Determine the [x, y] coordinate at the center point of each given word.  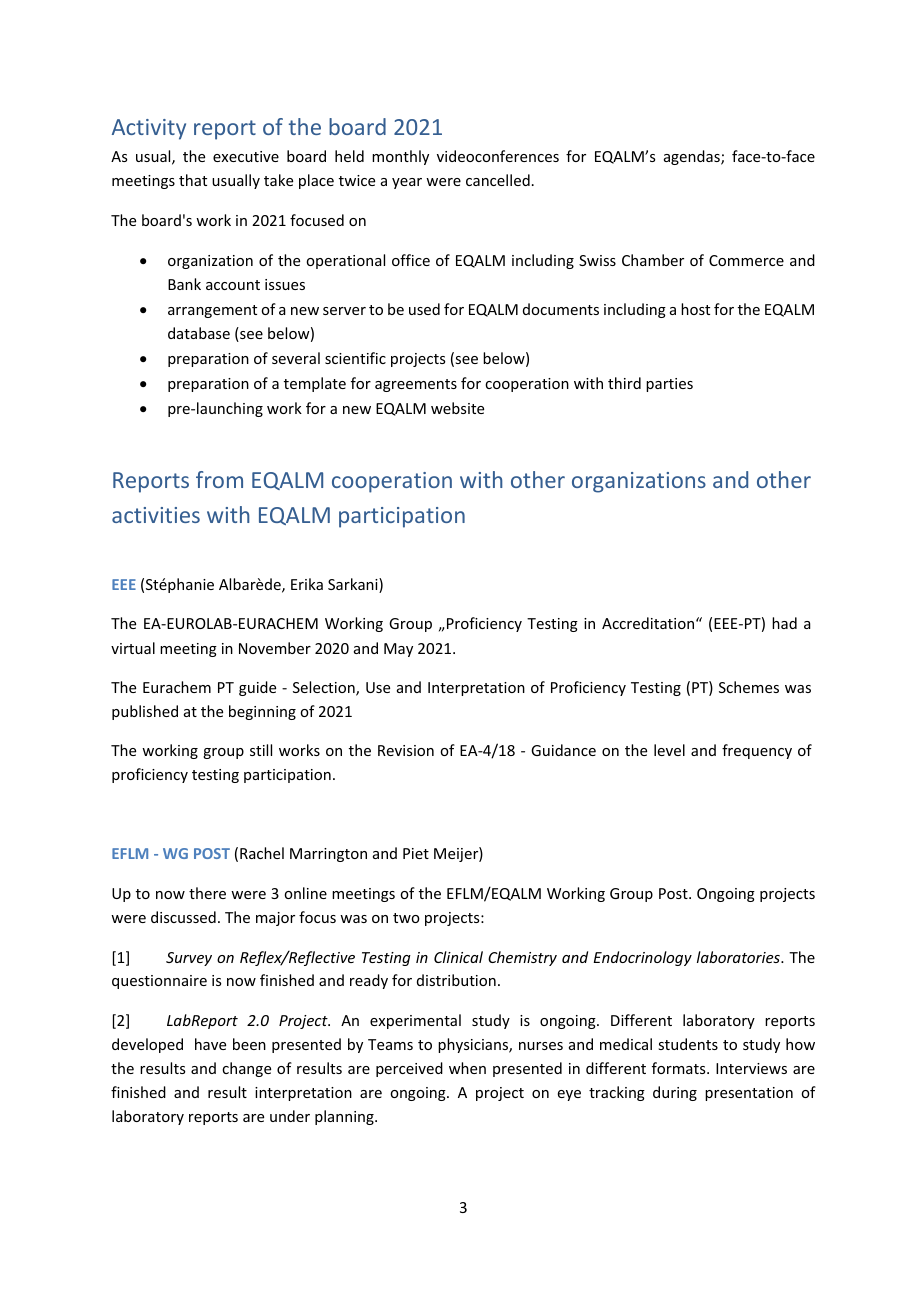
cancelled [498, 180]
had [784, 623]
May [398, 650]
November [275, 648]
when [467, 1068]
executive [246, 156]
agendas [693, 157]
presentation [749, 1094]
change [246, 1069]
